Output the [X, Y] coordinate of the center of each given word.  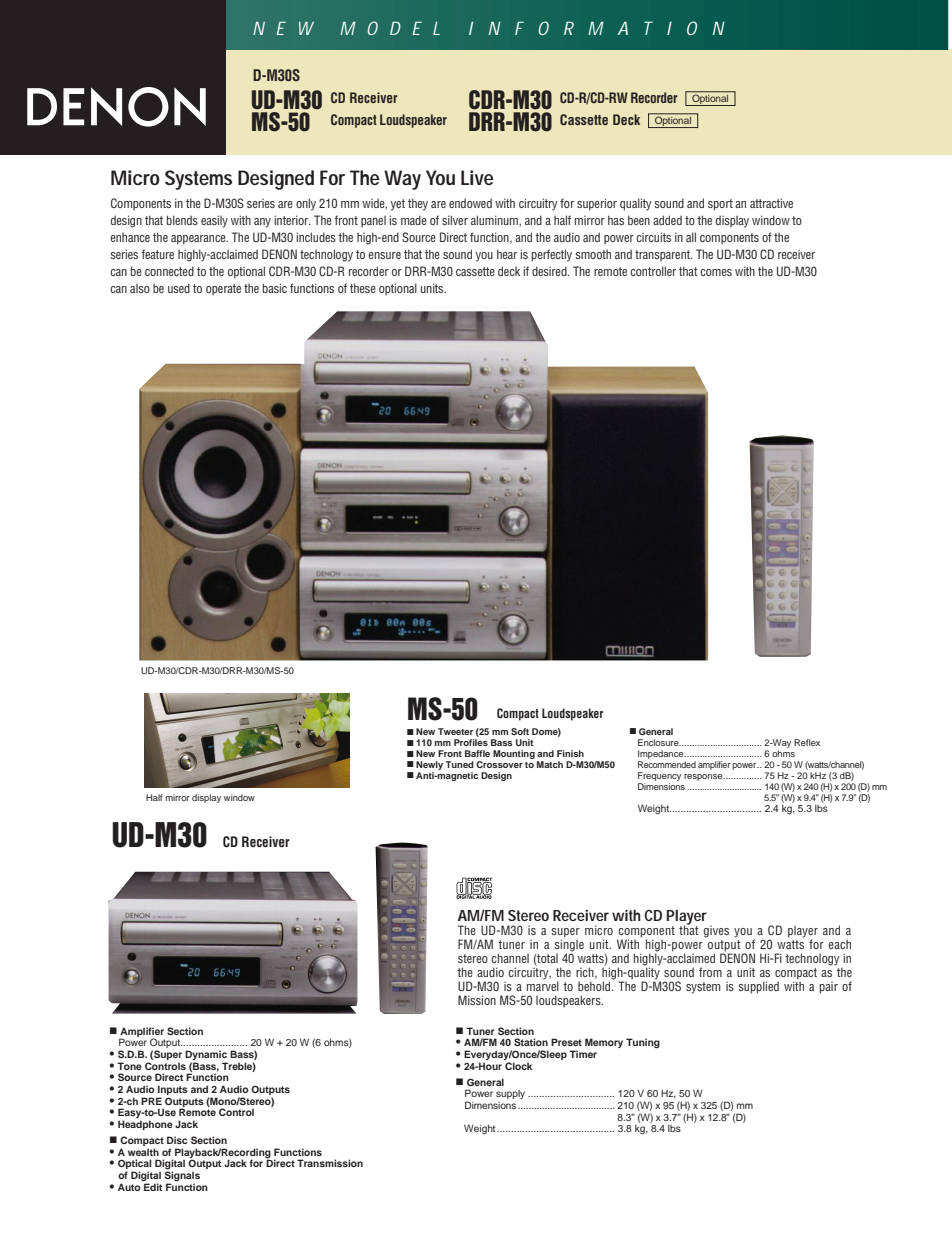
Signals [182, 1177]
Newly [429, 767]
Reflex [807, 742]
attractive [771, 203]
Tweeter [455, 731]
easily [214, 221]
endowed [470, 203]
